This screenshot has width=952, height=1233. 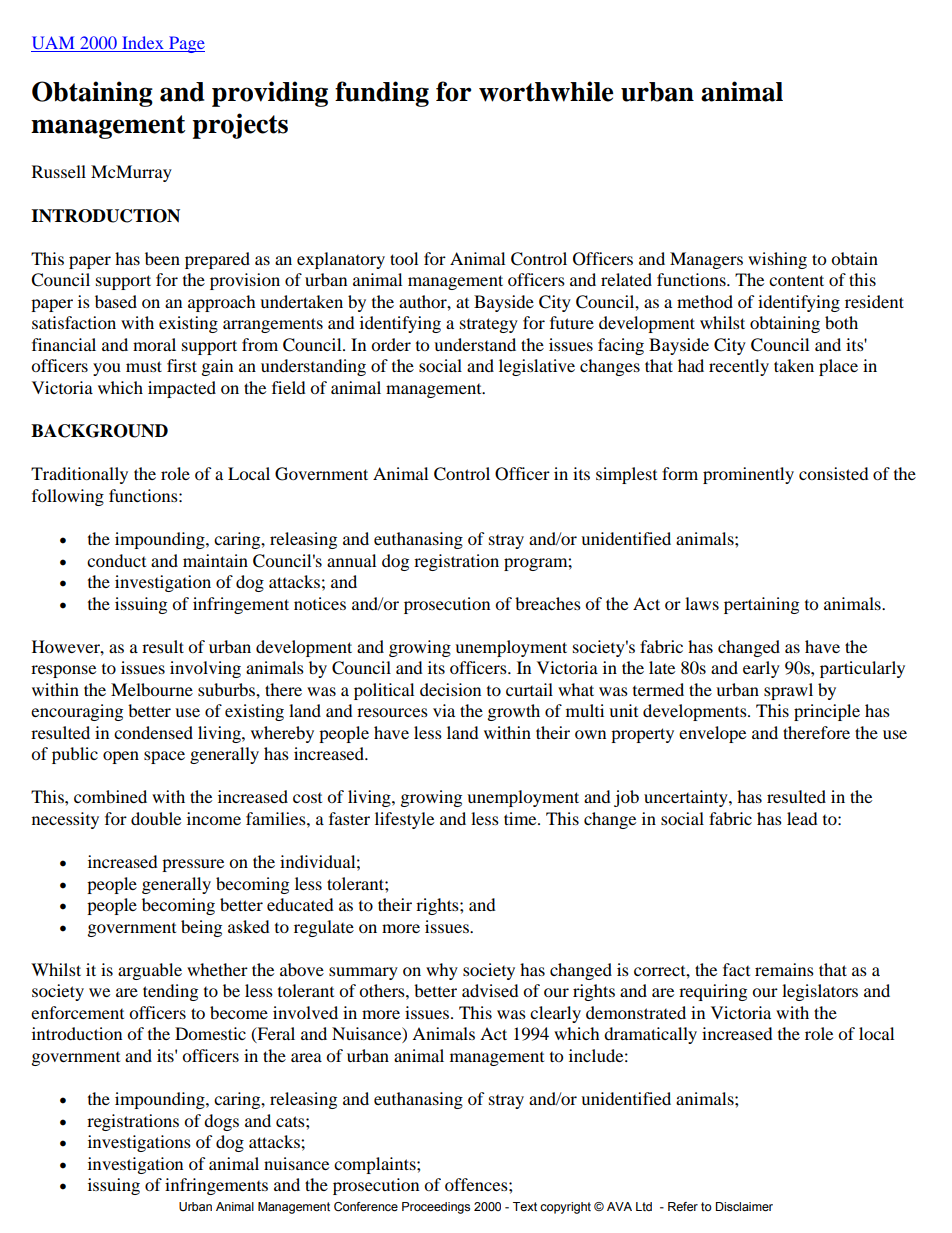 What do you see at coordinates (436, 1208) in the screenshot?
I see `Proceedings` at bounding box center [436, 1208].
